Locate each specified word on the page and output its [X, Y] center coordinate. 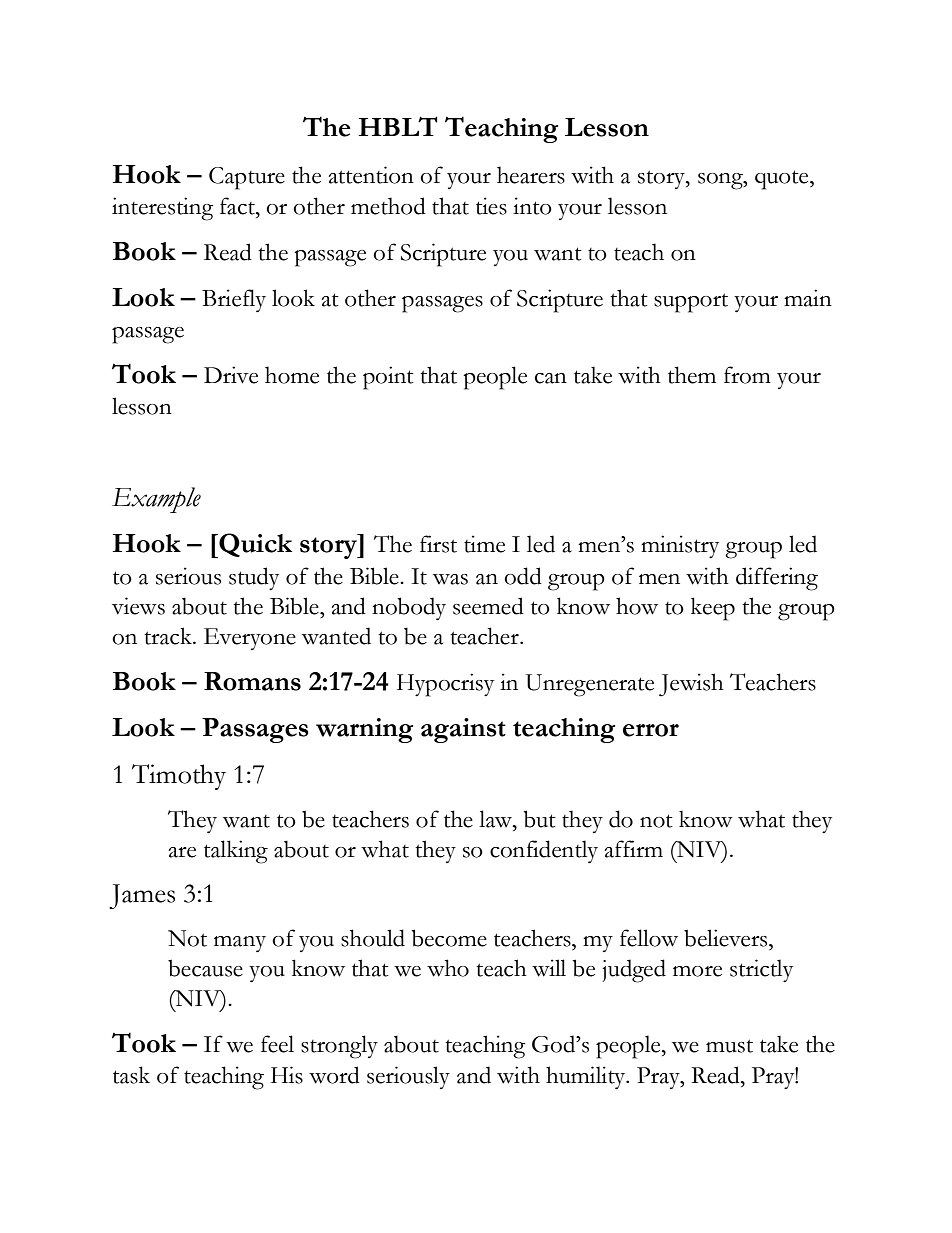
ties [491, 206]
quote [783, 180]
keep [713, 609]
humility [587, 1077]
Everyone [250, 639]
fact [238, 206]
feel [277, 1044]
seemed [488, 606]
